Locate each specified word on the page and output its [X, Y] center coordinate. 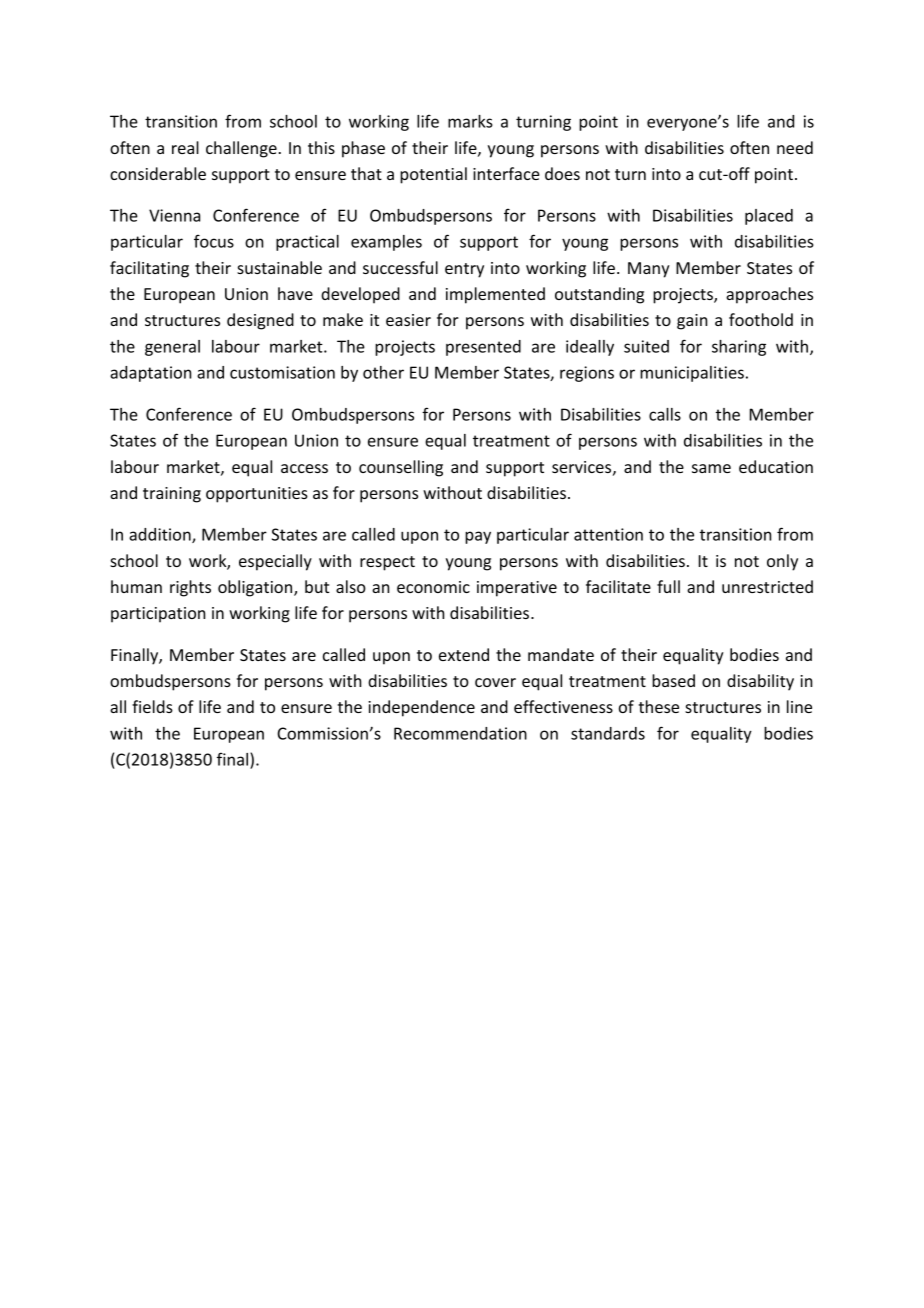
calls [665, 414]
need [795, 147]
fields [152, 706]
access [304, 468]
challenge [241, 149]
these [659, 706]
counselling [401, 468]
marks [470, 121]
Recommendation [460, 733]
